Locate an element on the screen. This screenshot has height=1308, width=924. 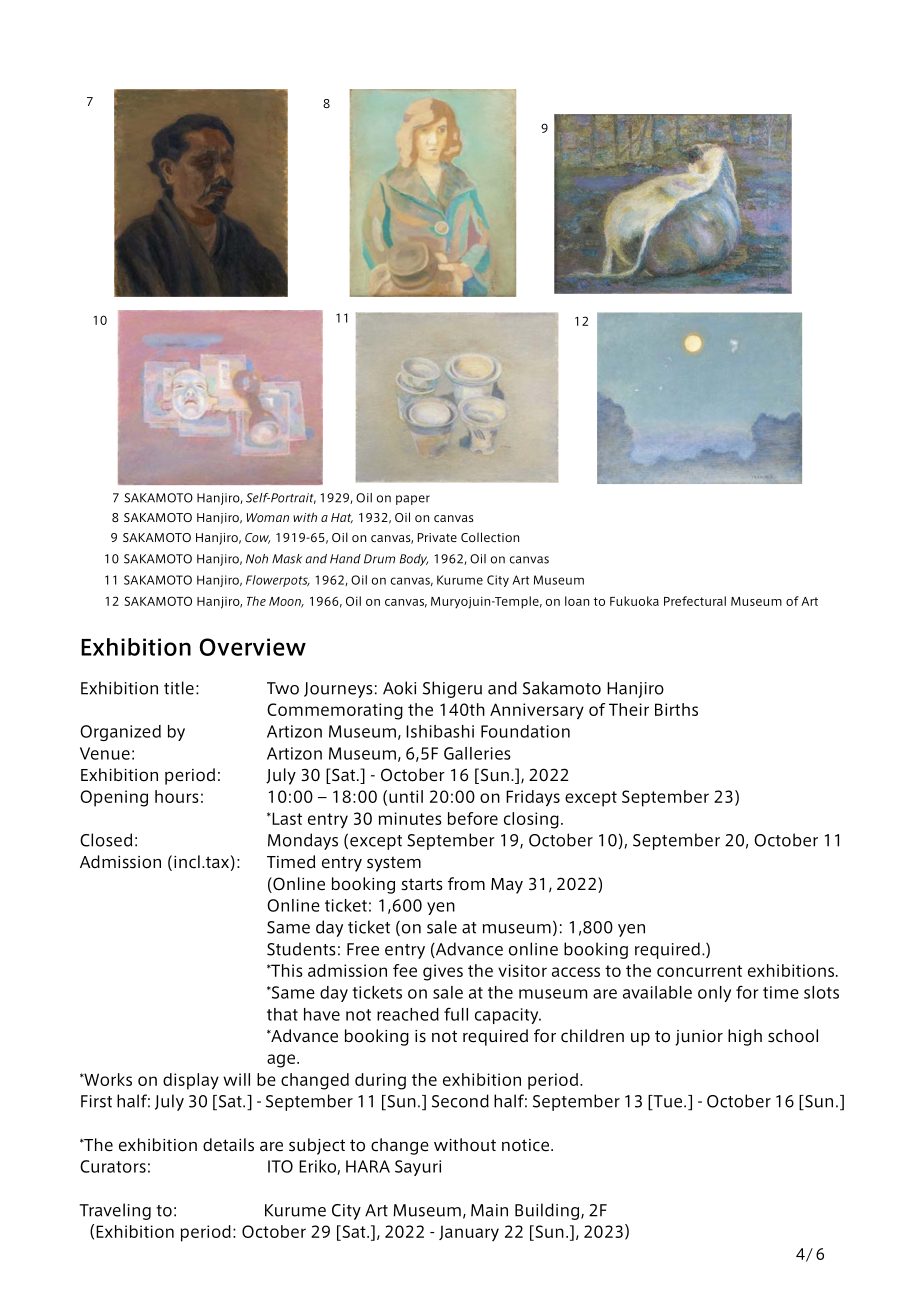
Traveling is located at coordinates (115, 1211).
